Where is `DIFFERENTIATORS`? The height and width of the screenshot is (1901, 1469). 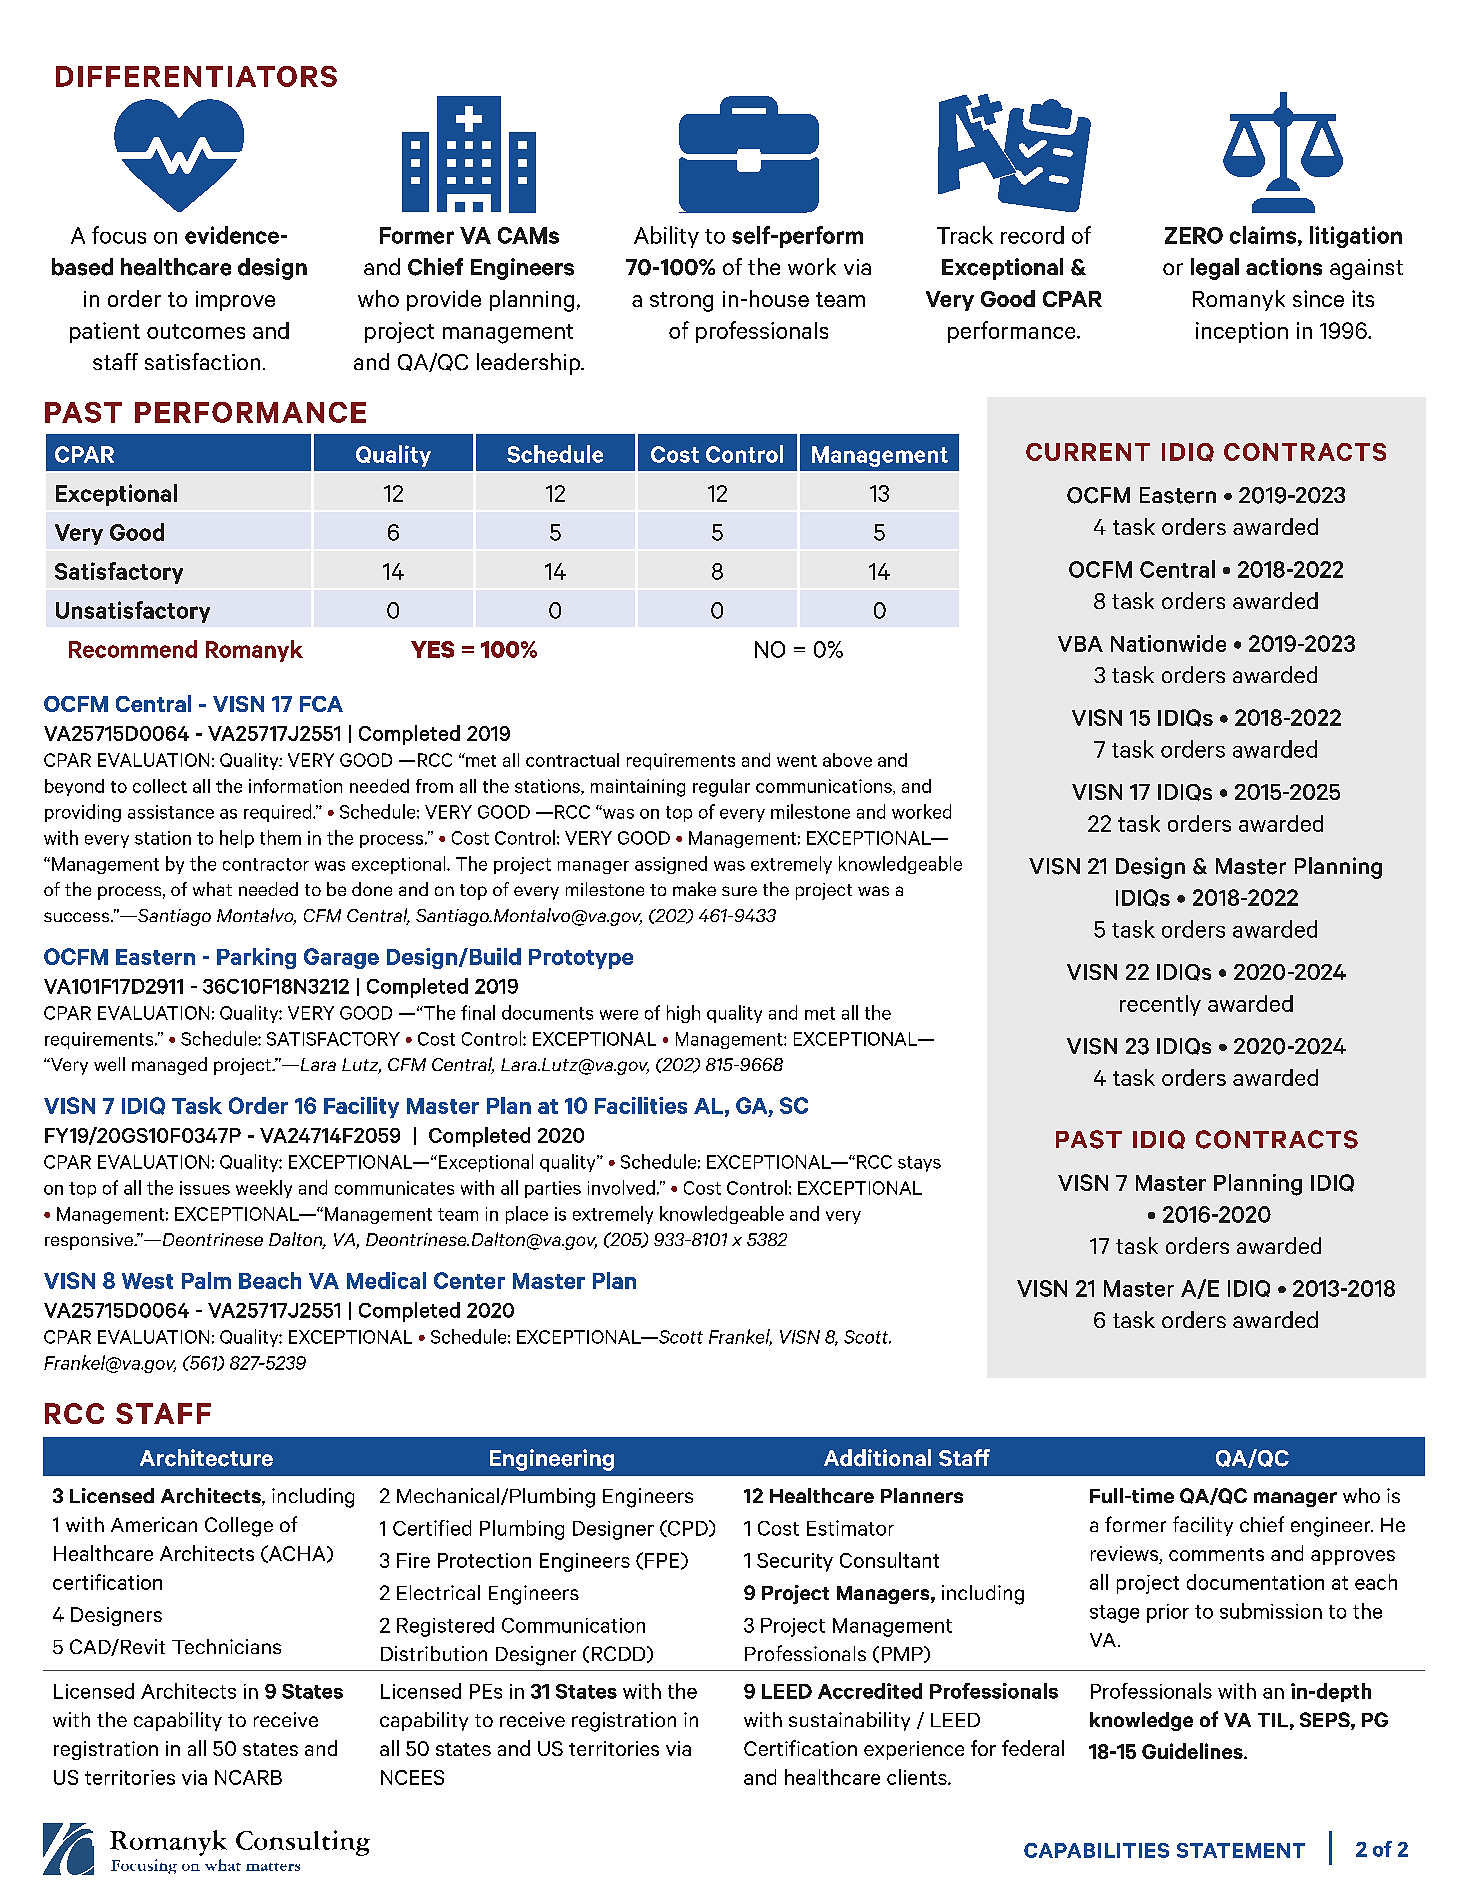
DIFFERENTIATORS is located at coordinates (196, 76).
